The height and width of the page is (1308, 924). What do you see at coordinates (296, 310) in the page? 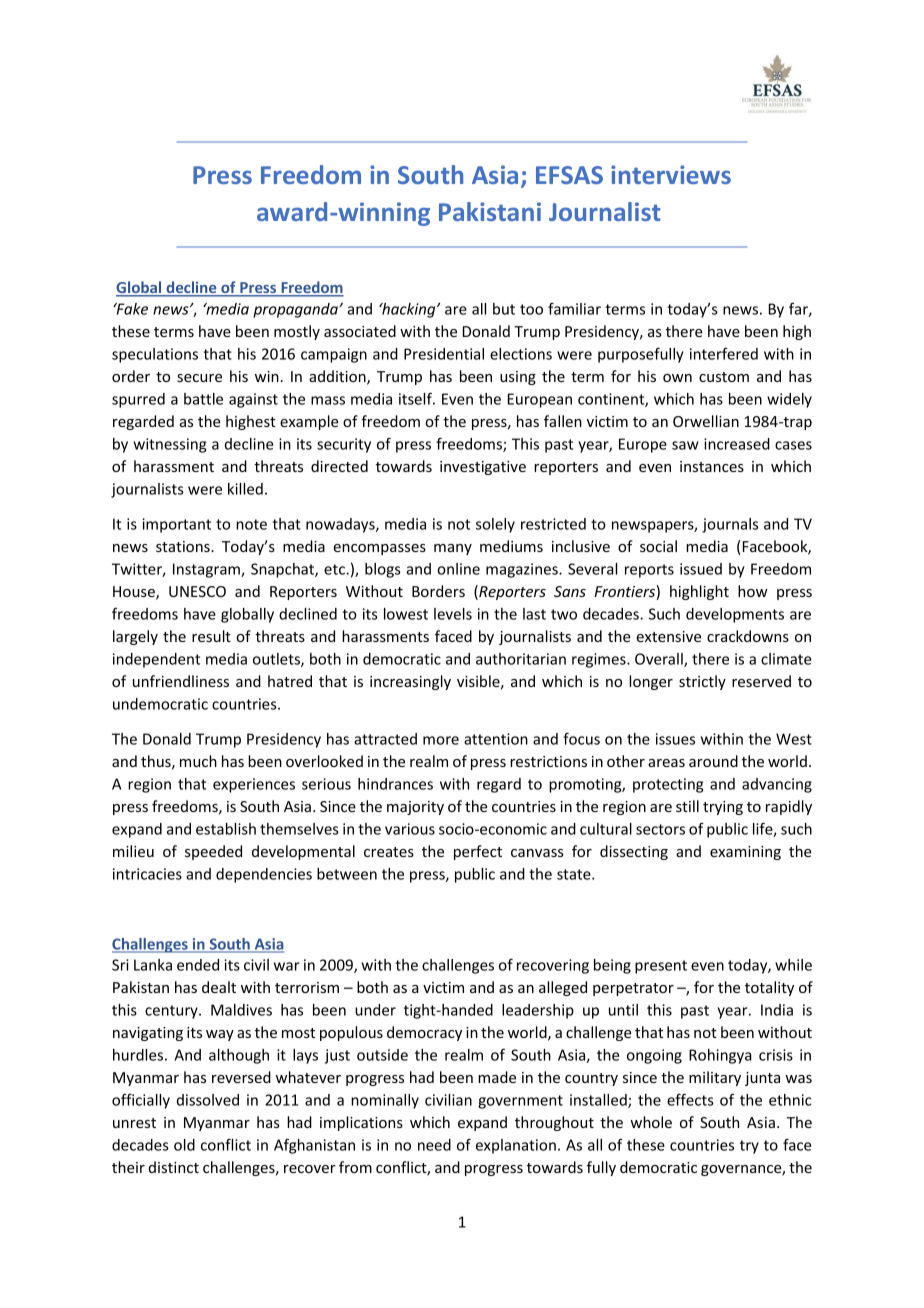
I see `propaganda` at bounding box center [296, 310].
